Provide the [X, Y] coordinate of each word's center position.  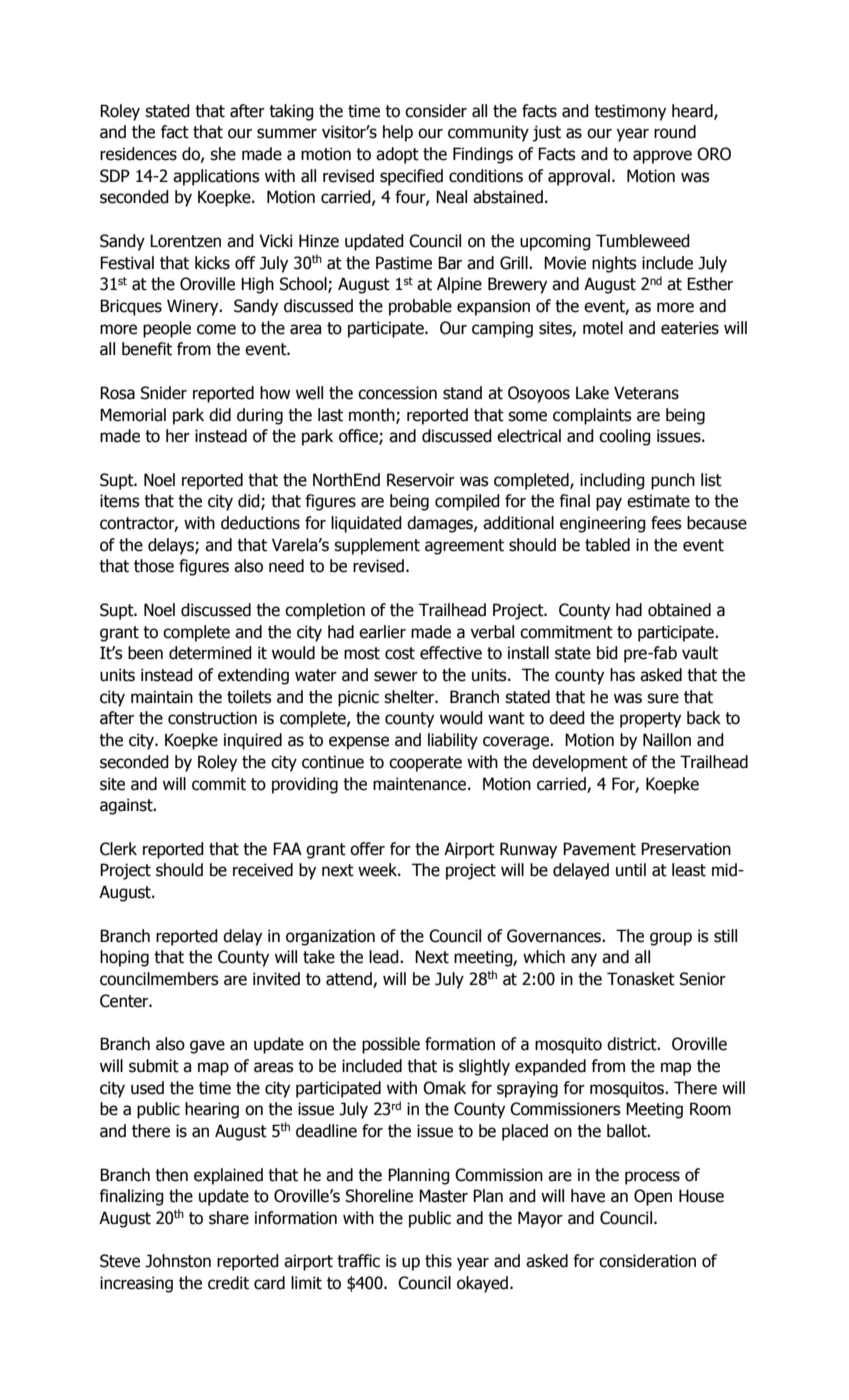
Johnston [178, 1261]
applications [216, 177]
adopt [397, 155]
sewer [396, 676]
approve [662, 157]
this [438, 1261]
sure [663, 698]
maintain [162, 697]
